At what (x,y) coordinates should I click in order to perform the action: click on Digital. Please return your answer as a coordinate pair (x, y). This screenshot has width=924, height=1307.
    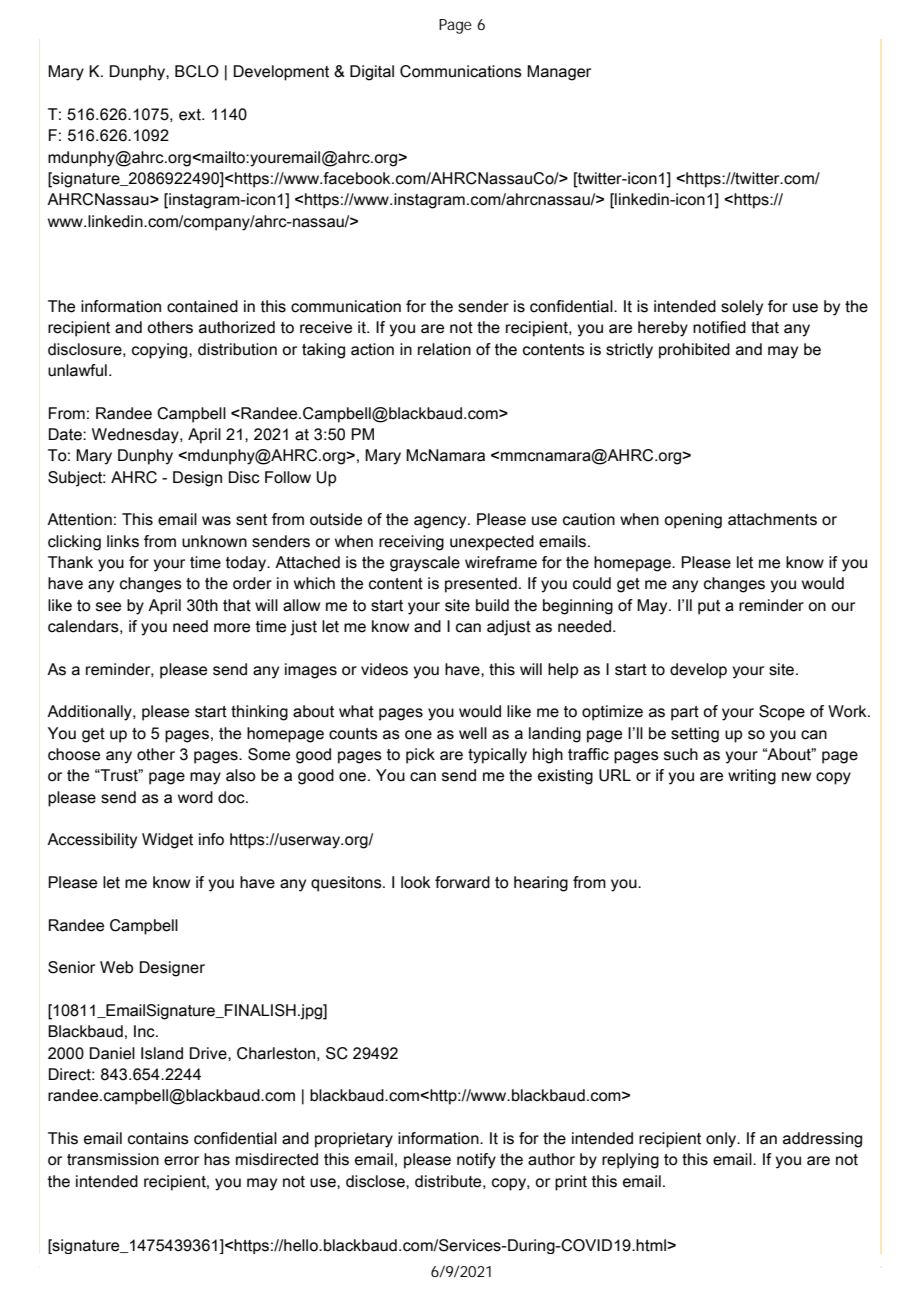
    Looking at the image, I should click on (372, 73).
